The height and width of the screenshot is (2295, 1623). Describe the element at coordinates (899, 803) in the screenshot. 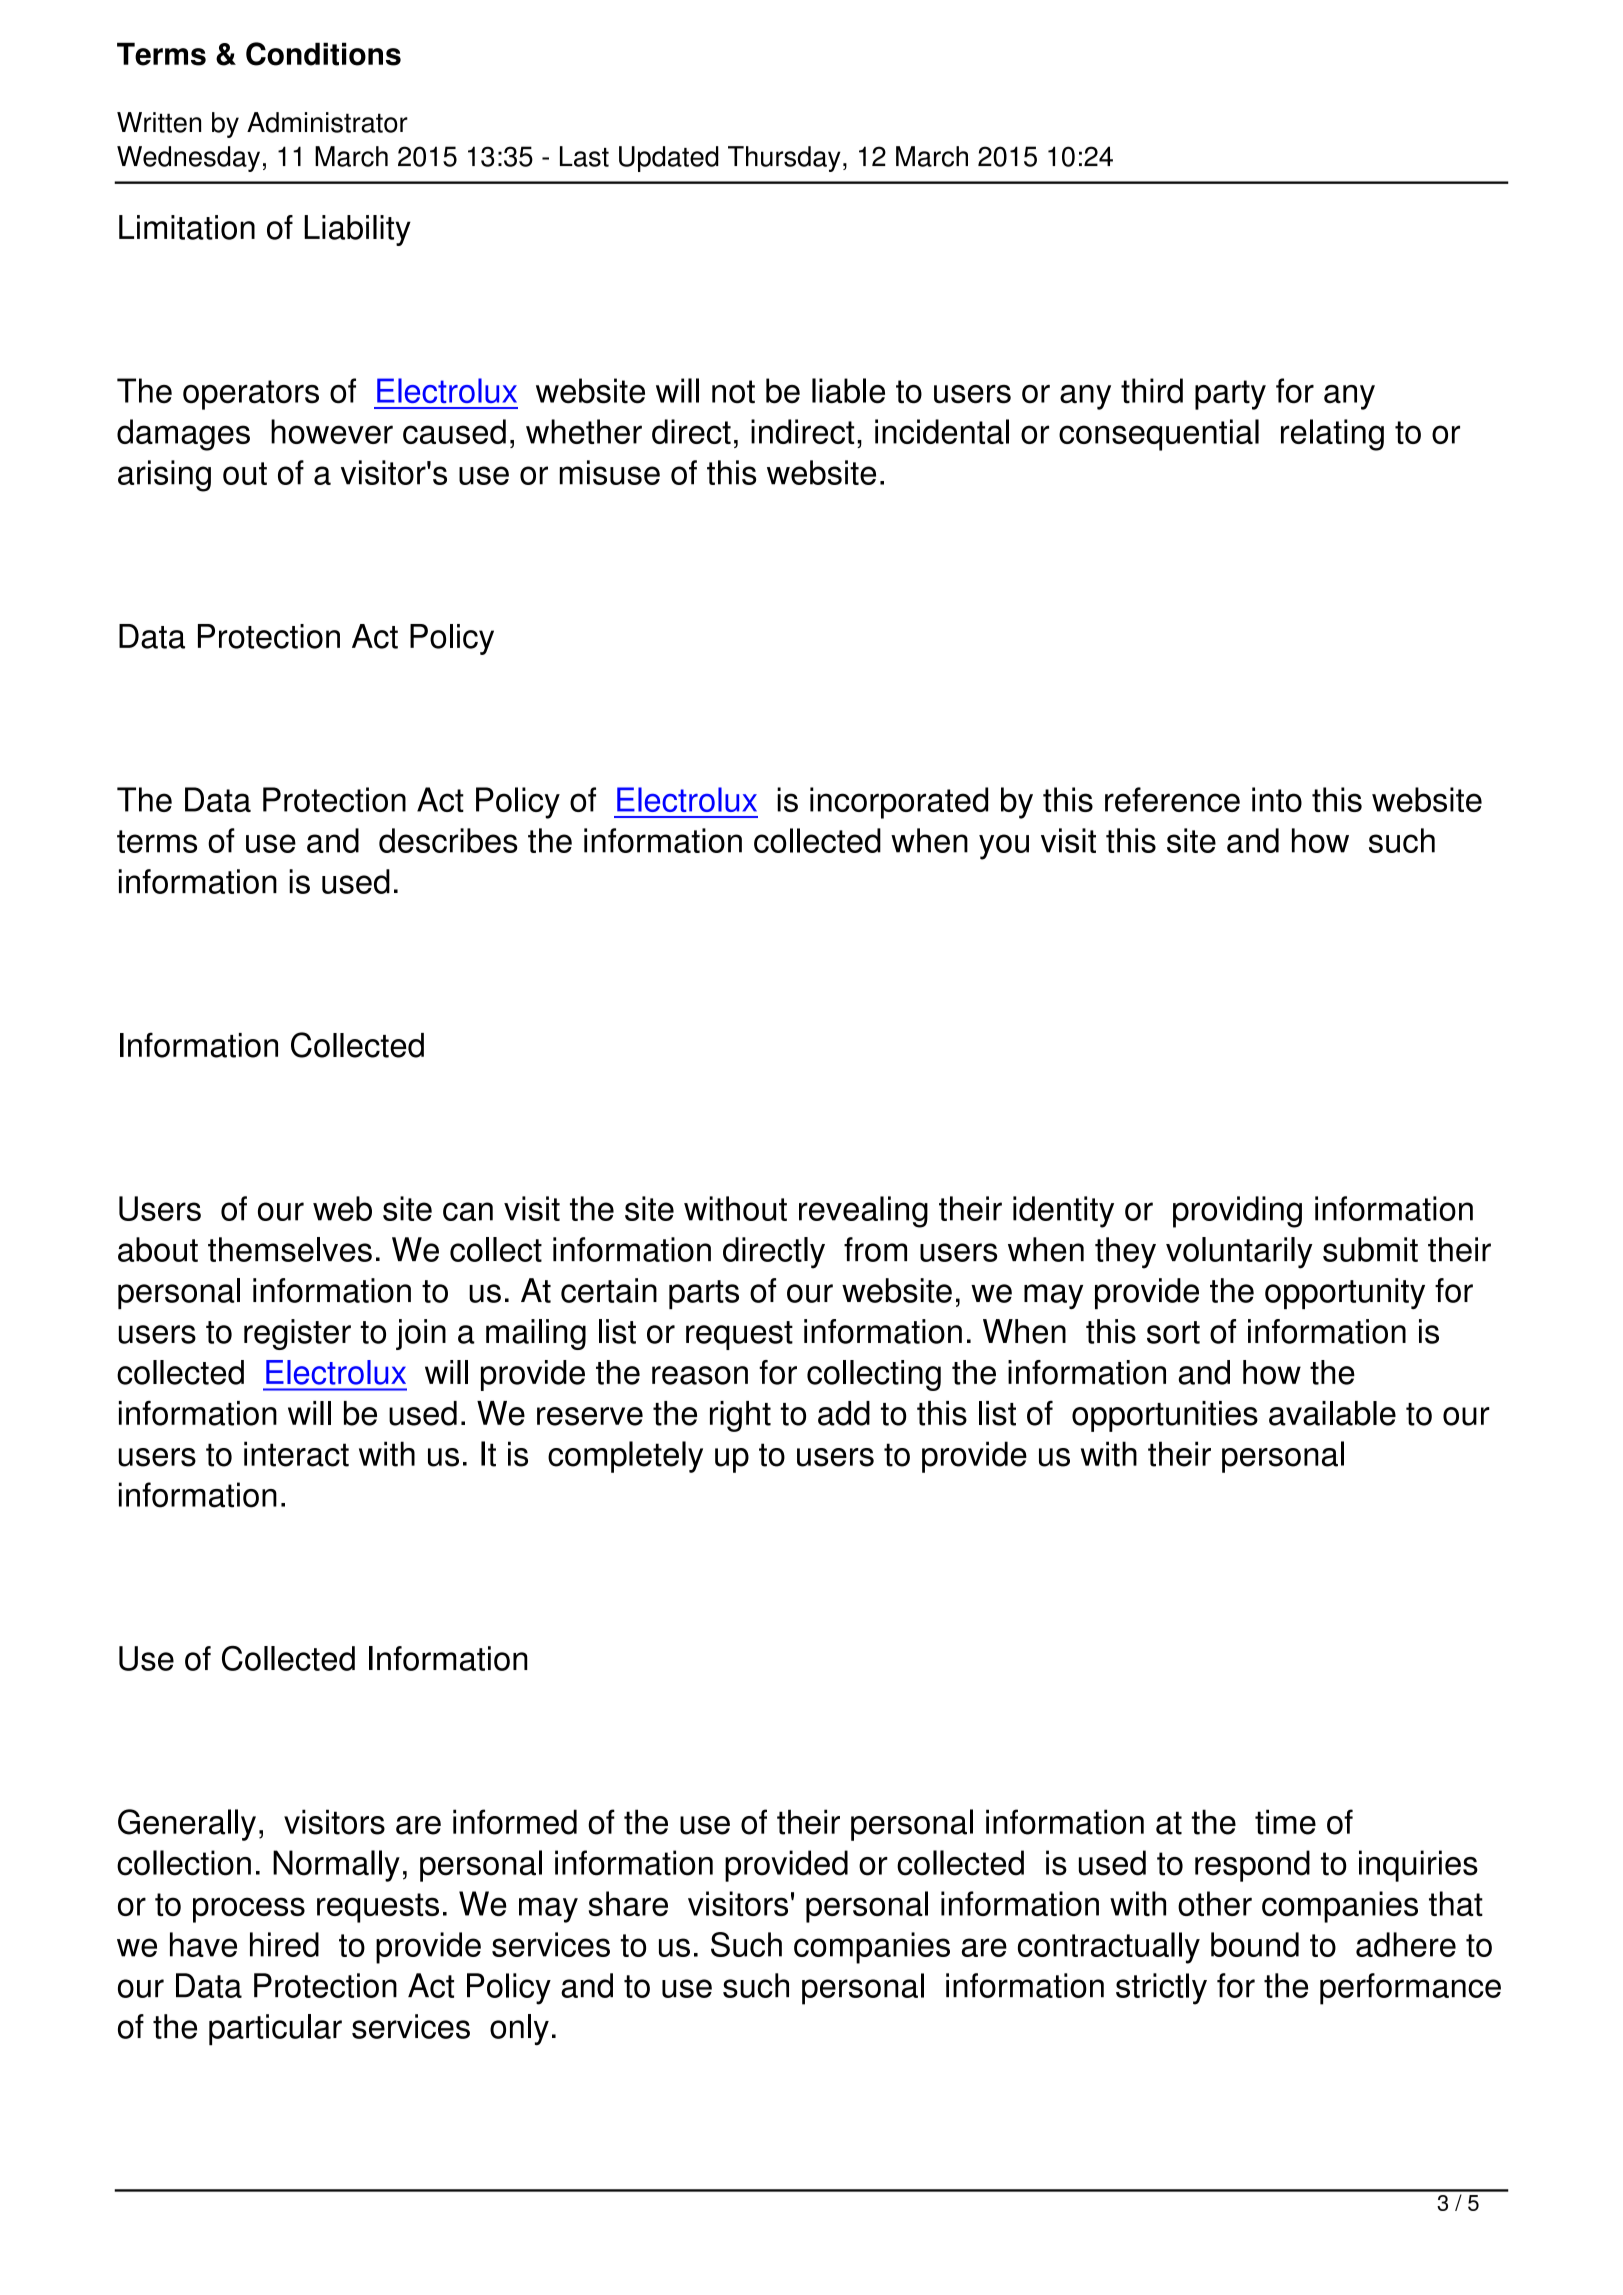

I see `incorporated` at that location.
